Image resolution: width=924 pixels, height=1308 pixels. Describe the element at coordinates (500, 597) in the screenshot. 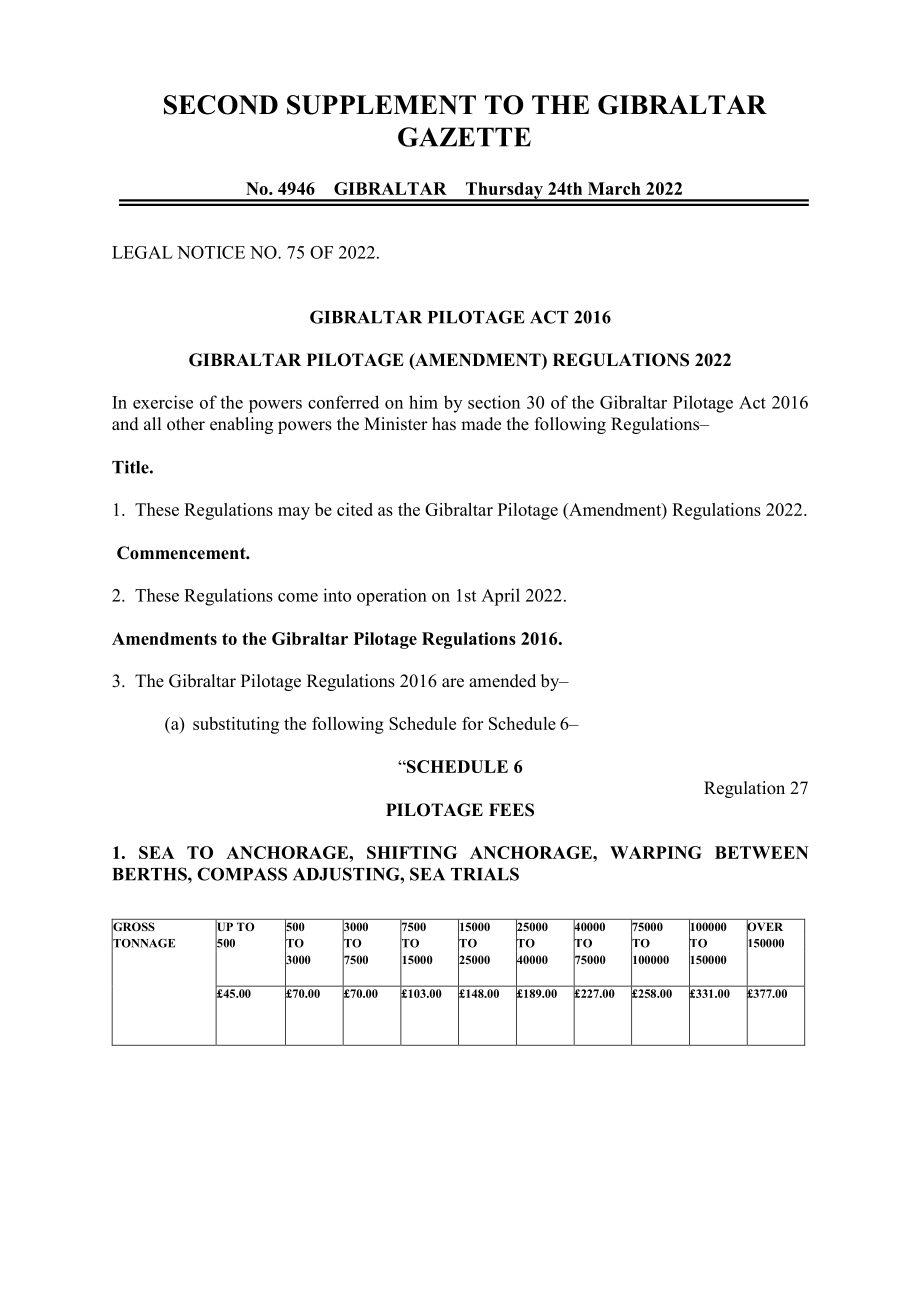

I see `April` at that location.
